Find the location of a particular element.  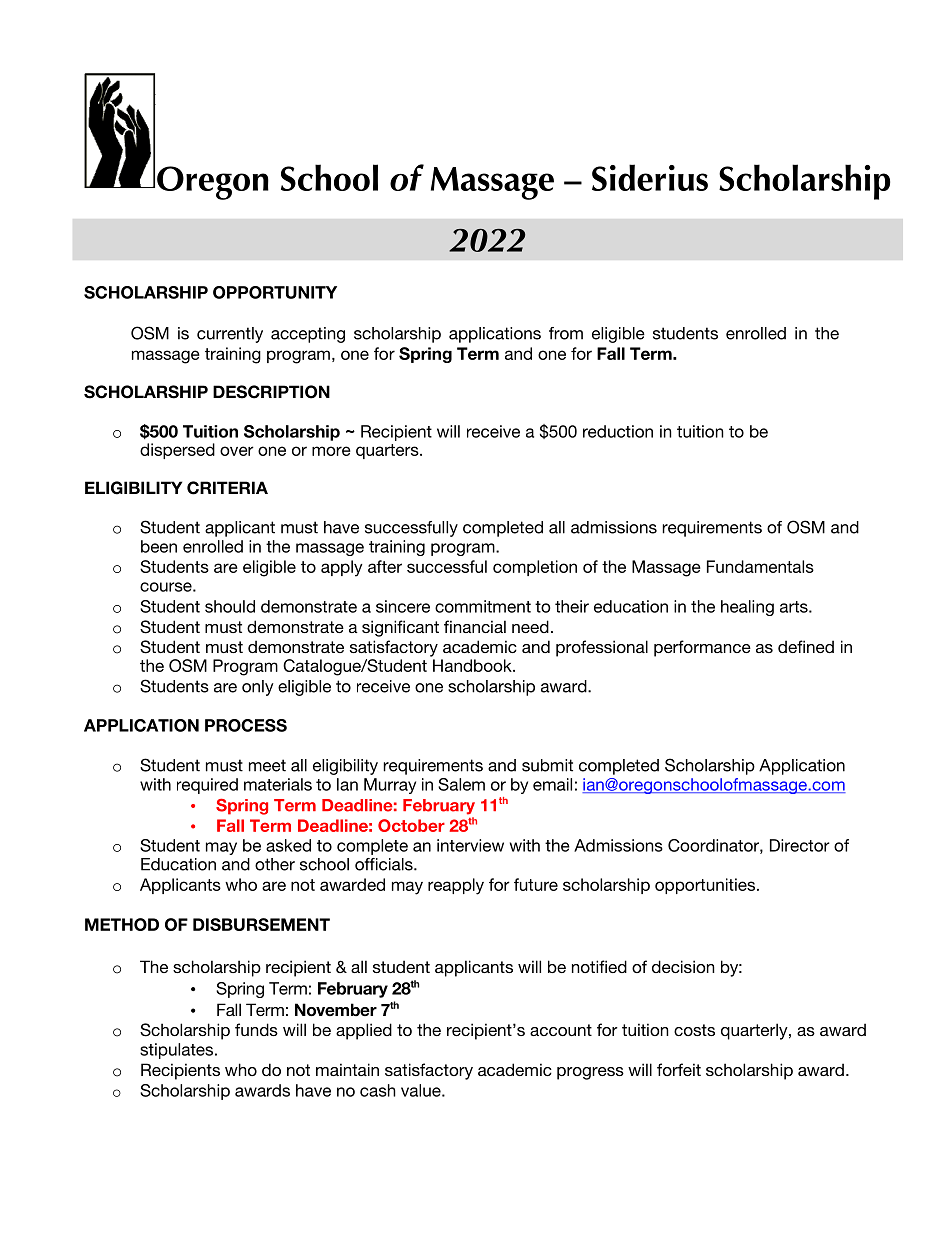

interview is located at coordinates (470, 845).
